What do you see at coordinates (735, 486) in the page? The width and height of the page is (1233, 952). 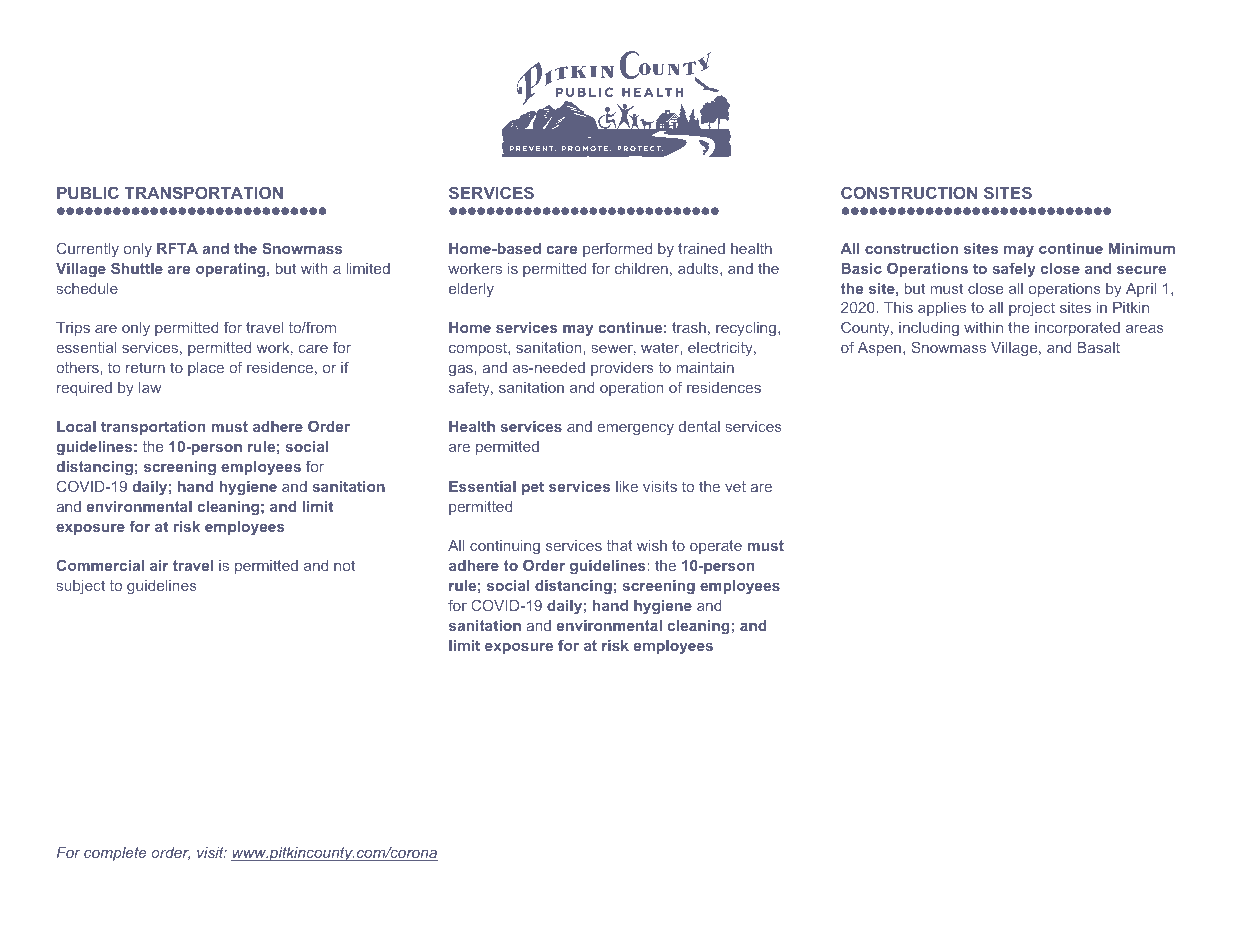 I see `vet` at bounding box center [735, 486].
